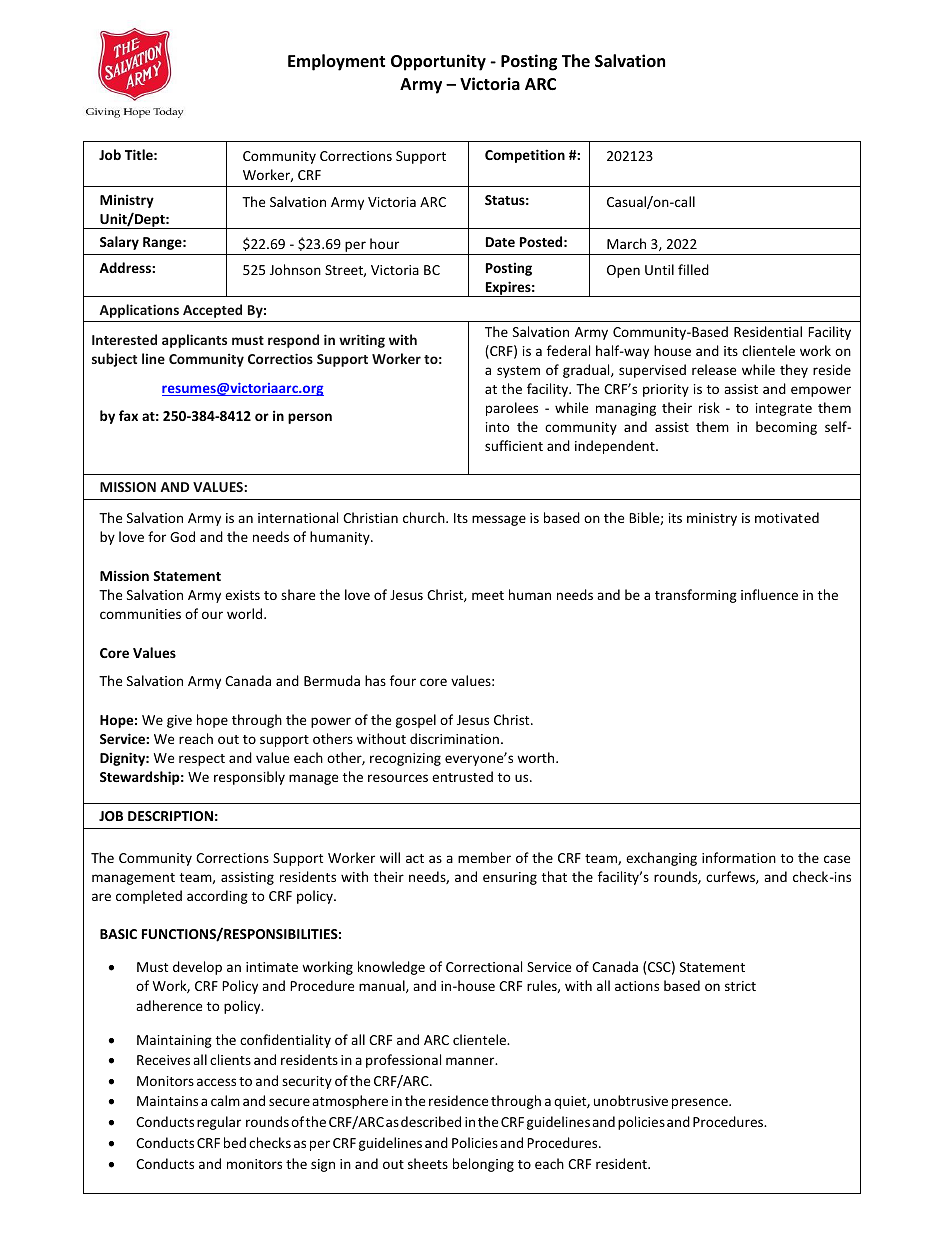 This screenshot has height=1233, width=952. I want to click on March, so click(626, 243).
